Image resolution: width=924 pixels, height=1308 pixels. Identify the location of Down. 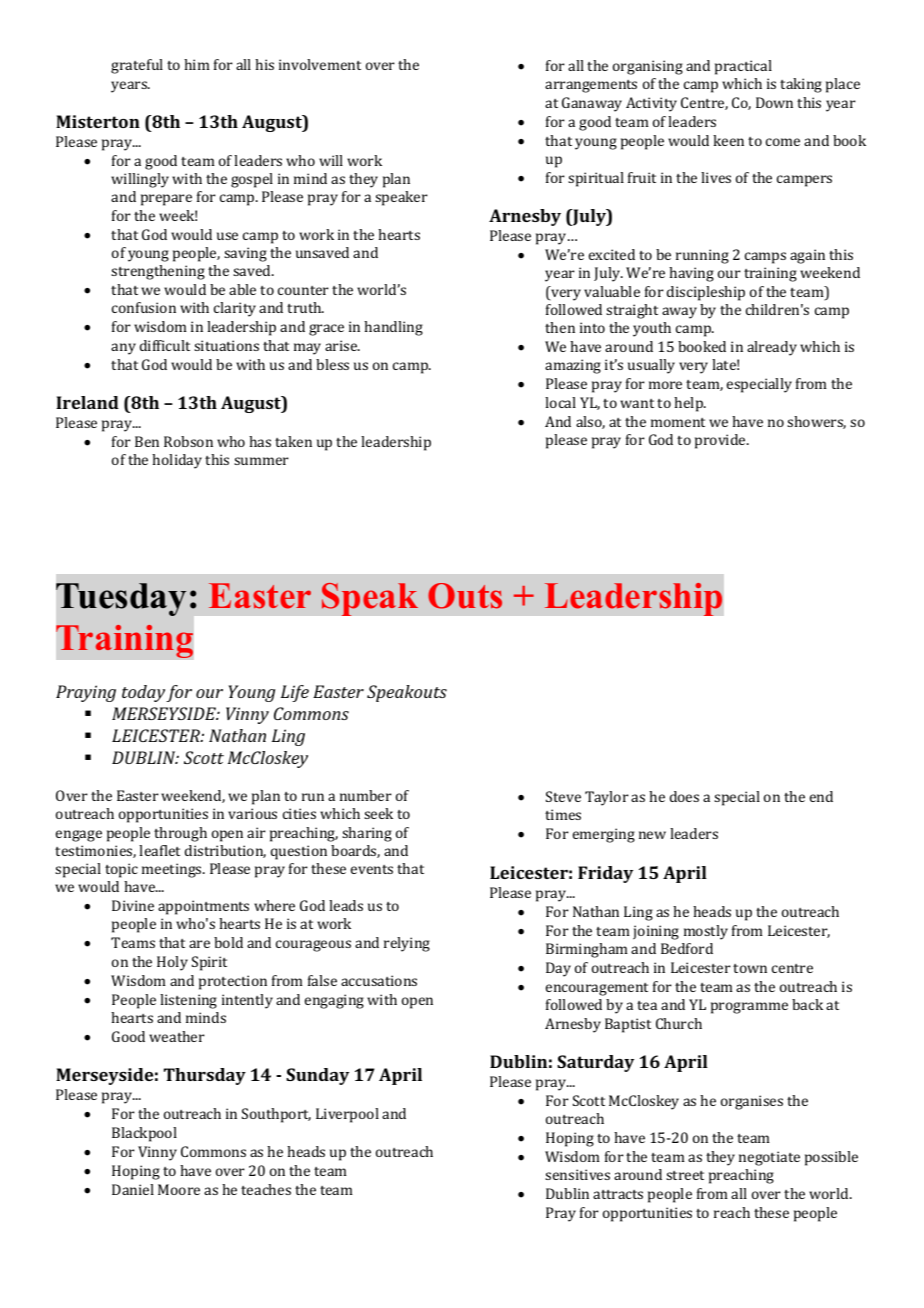
(774, 102).
